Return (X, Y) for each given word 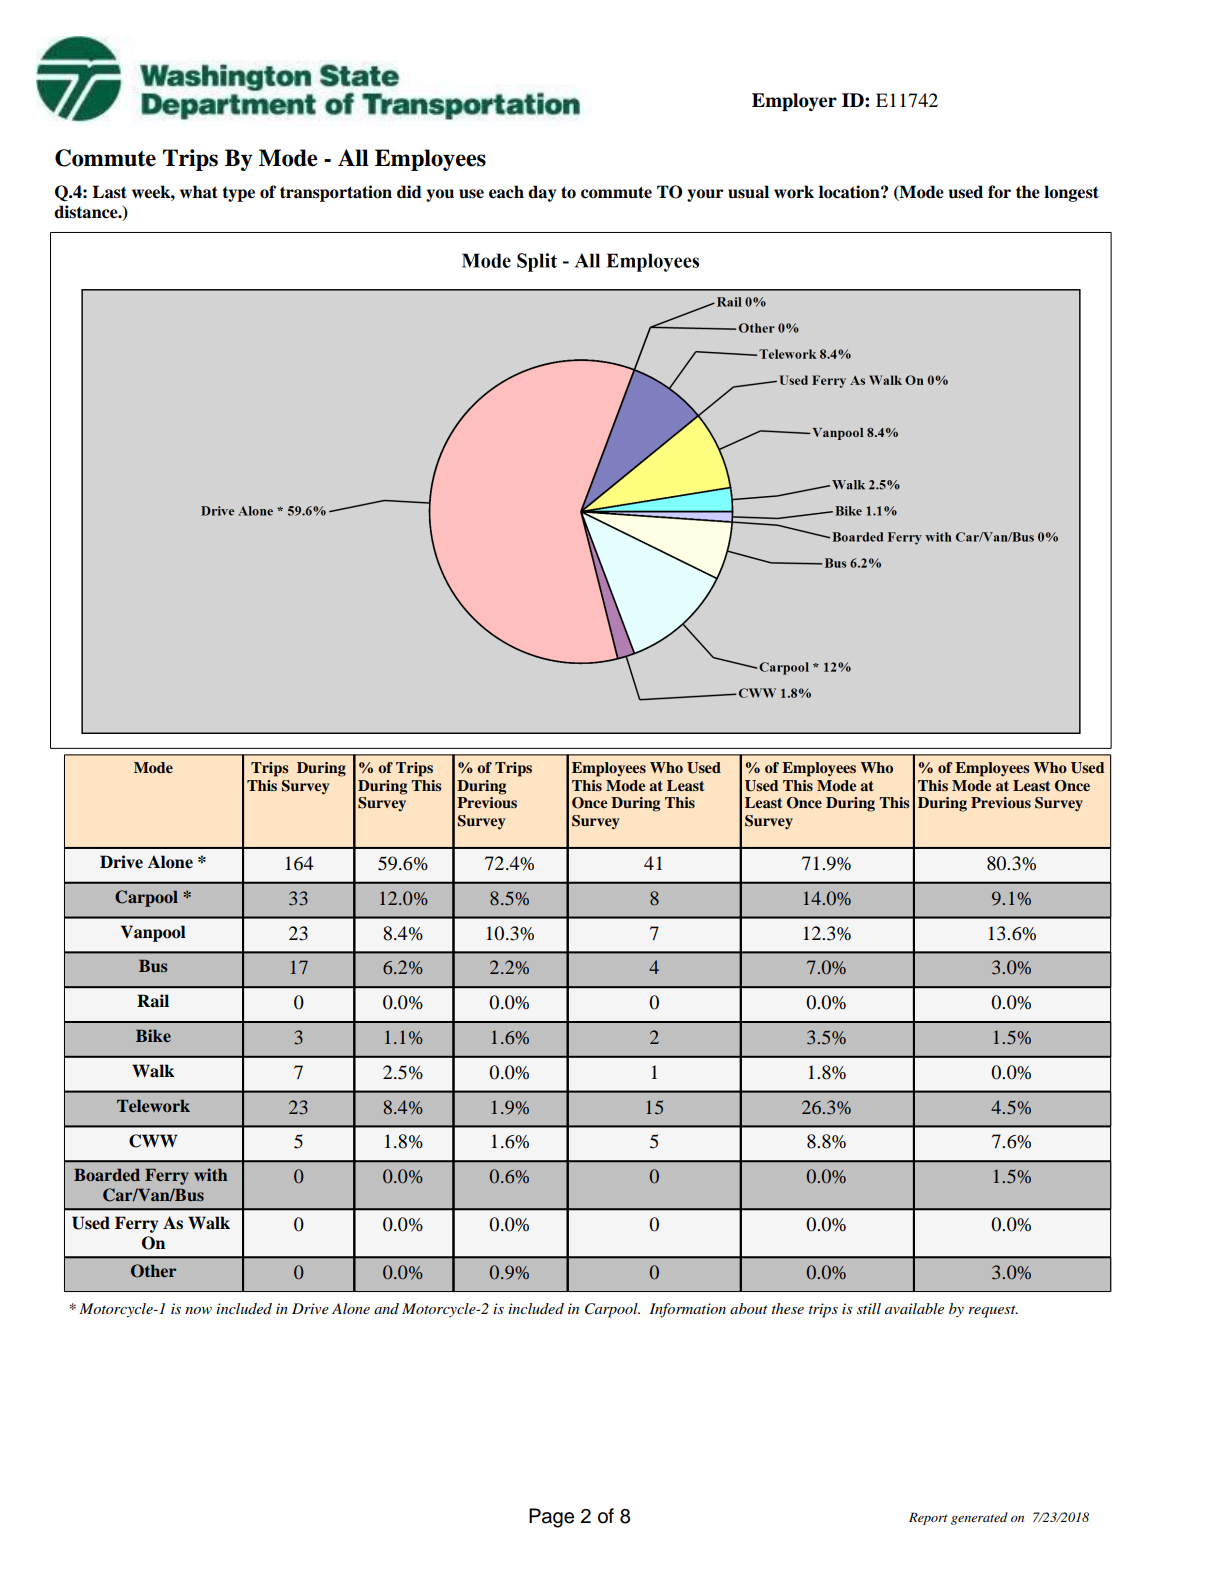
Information (688, 1310)
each (506, 192)
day (542, 193)
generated (979, 1518)
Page (551, 1518)
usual (748, 192)
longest (1071, 193)
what (199, 192)
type (239, 194)
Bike (153, 1035)
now (198, 1310)
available (914, 1308)
